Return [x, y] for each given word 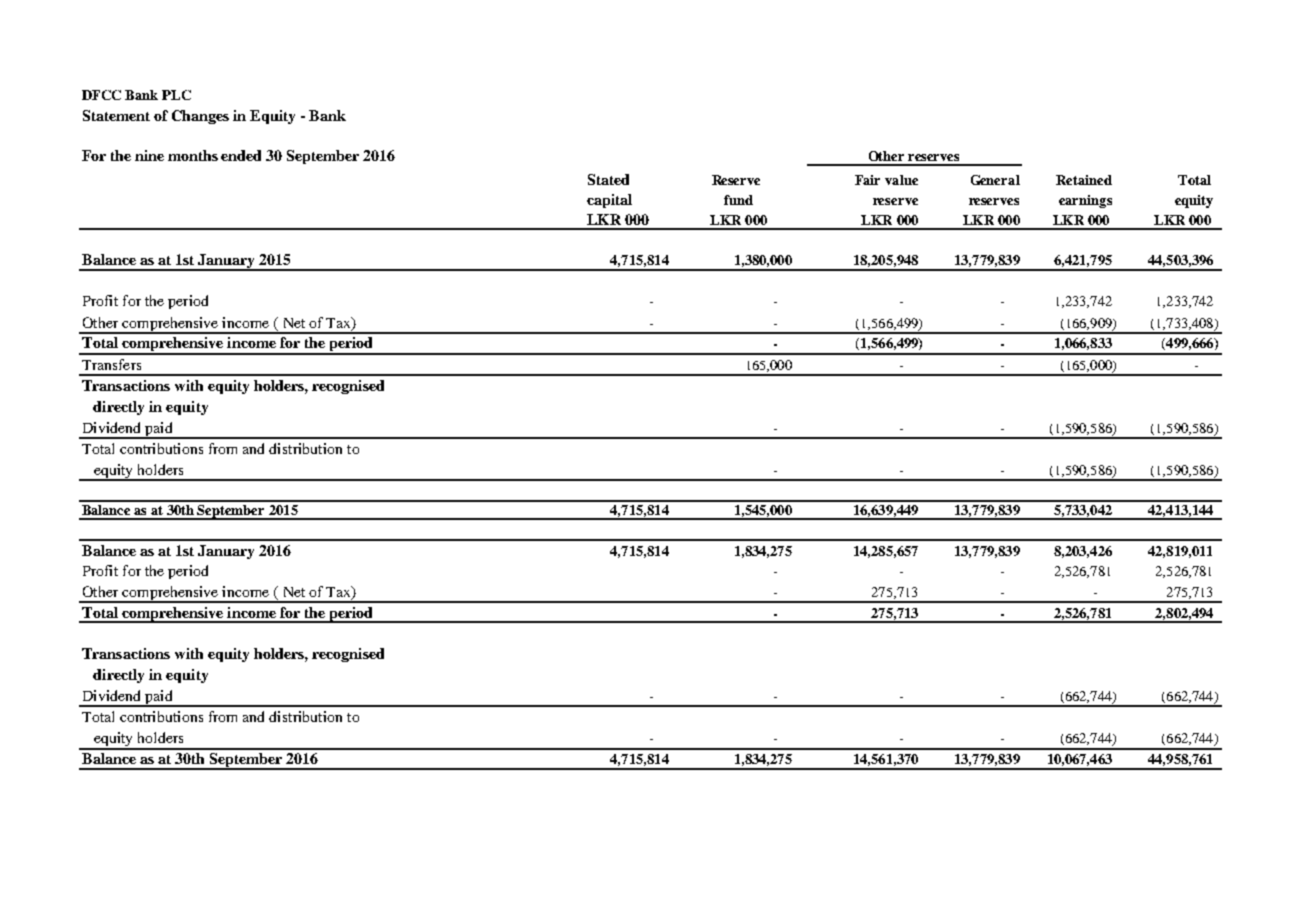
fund [738, 200]
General [995, 180]
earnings [1085, 201]
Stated [608, 179]
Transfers [111, 364]
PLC [176, 95]
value [901, 180]
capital [609, 201]
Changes [200, 117]
